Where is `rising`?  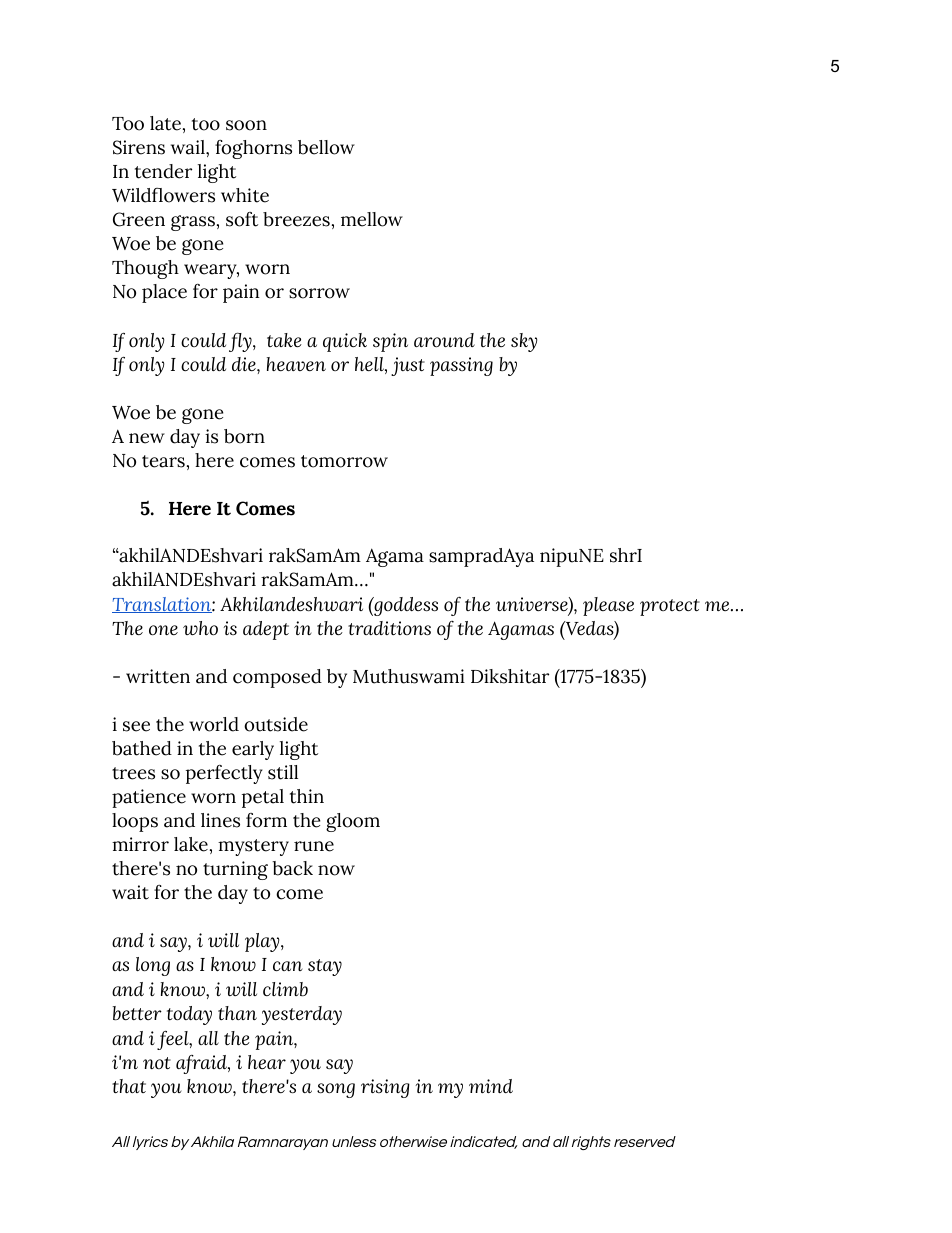 rising is located at coordinates (385, 1088).
